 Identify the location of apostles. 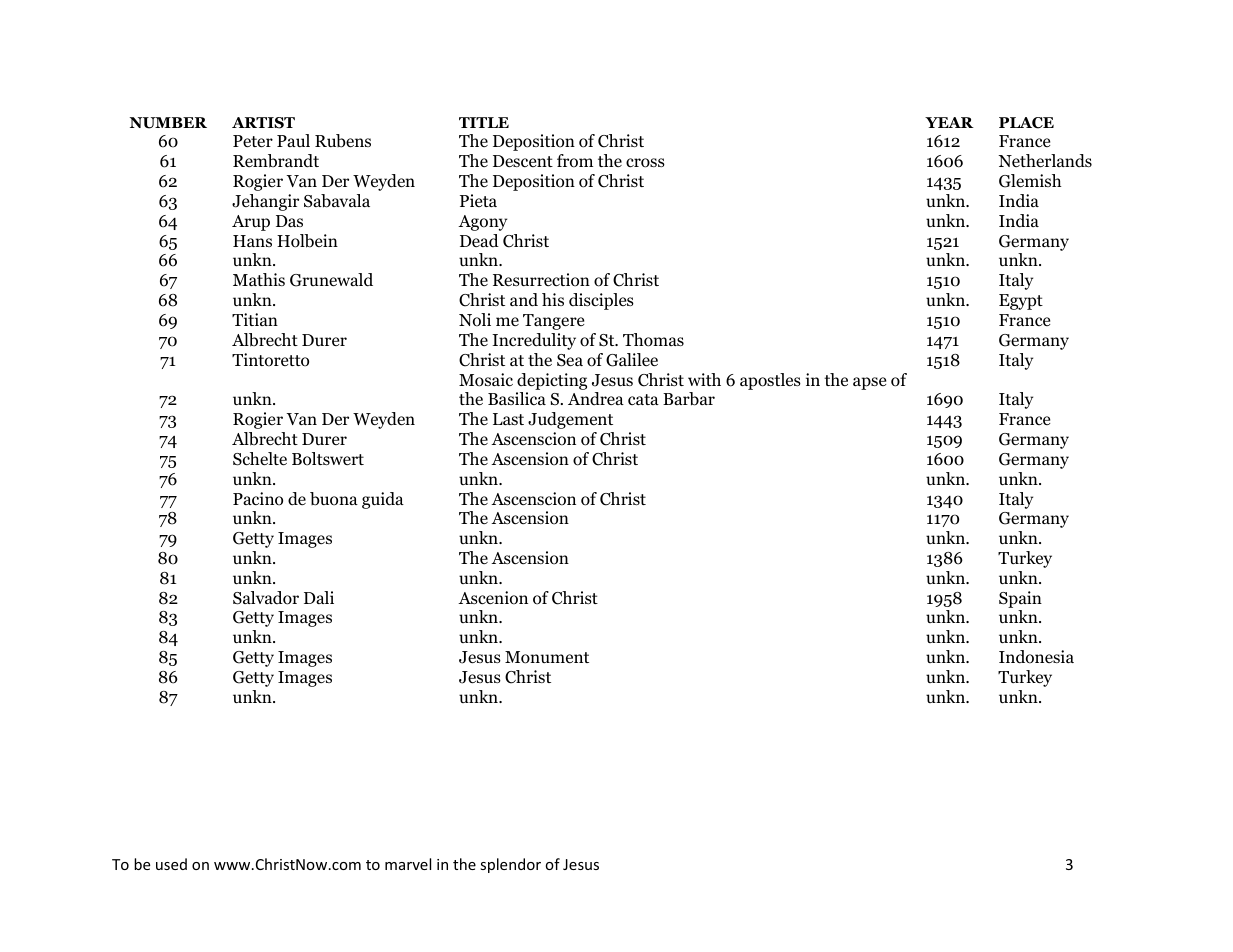
(770, 381).
